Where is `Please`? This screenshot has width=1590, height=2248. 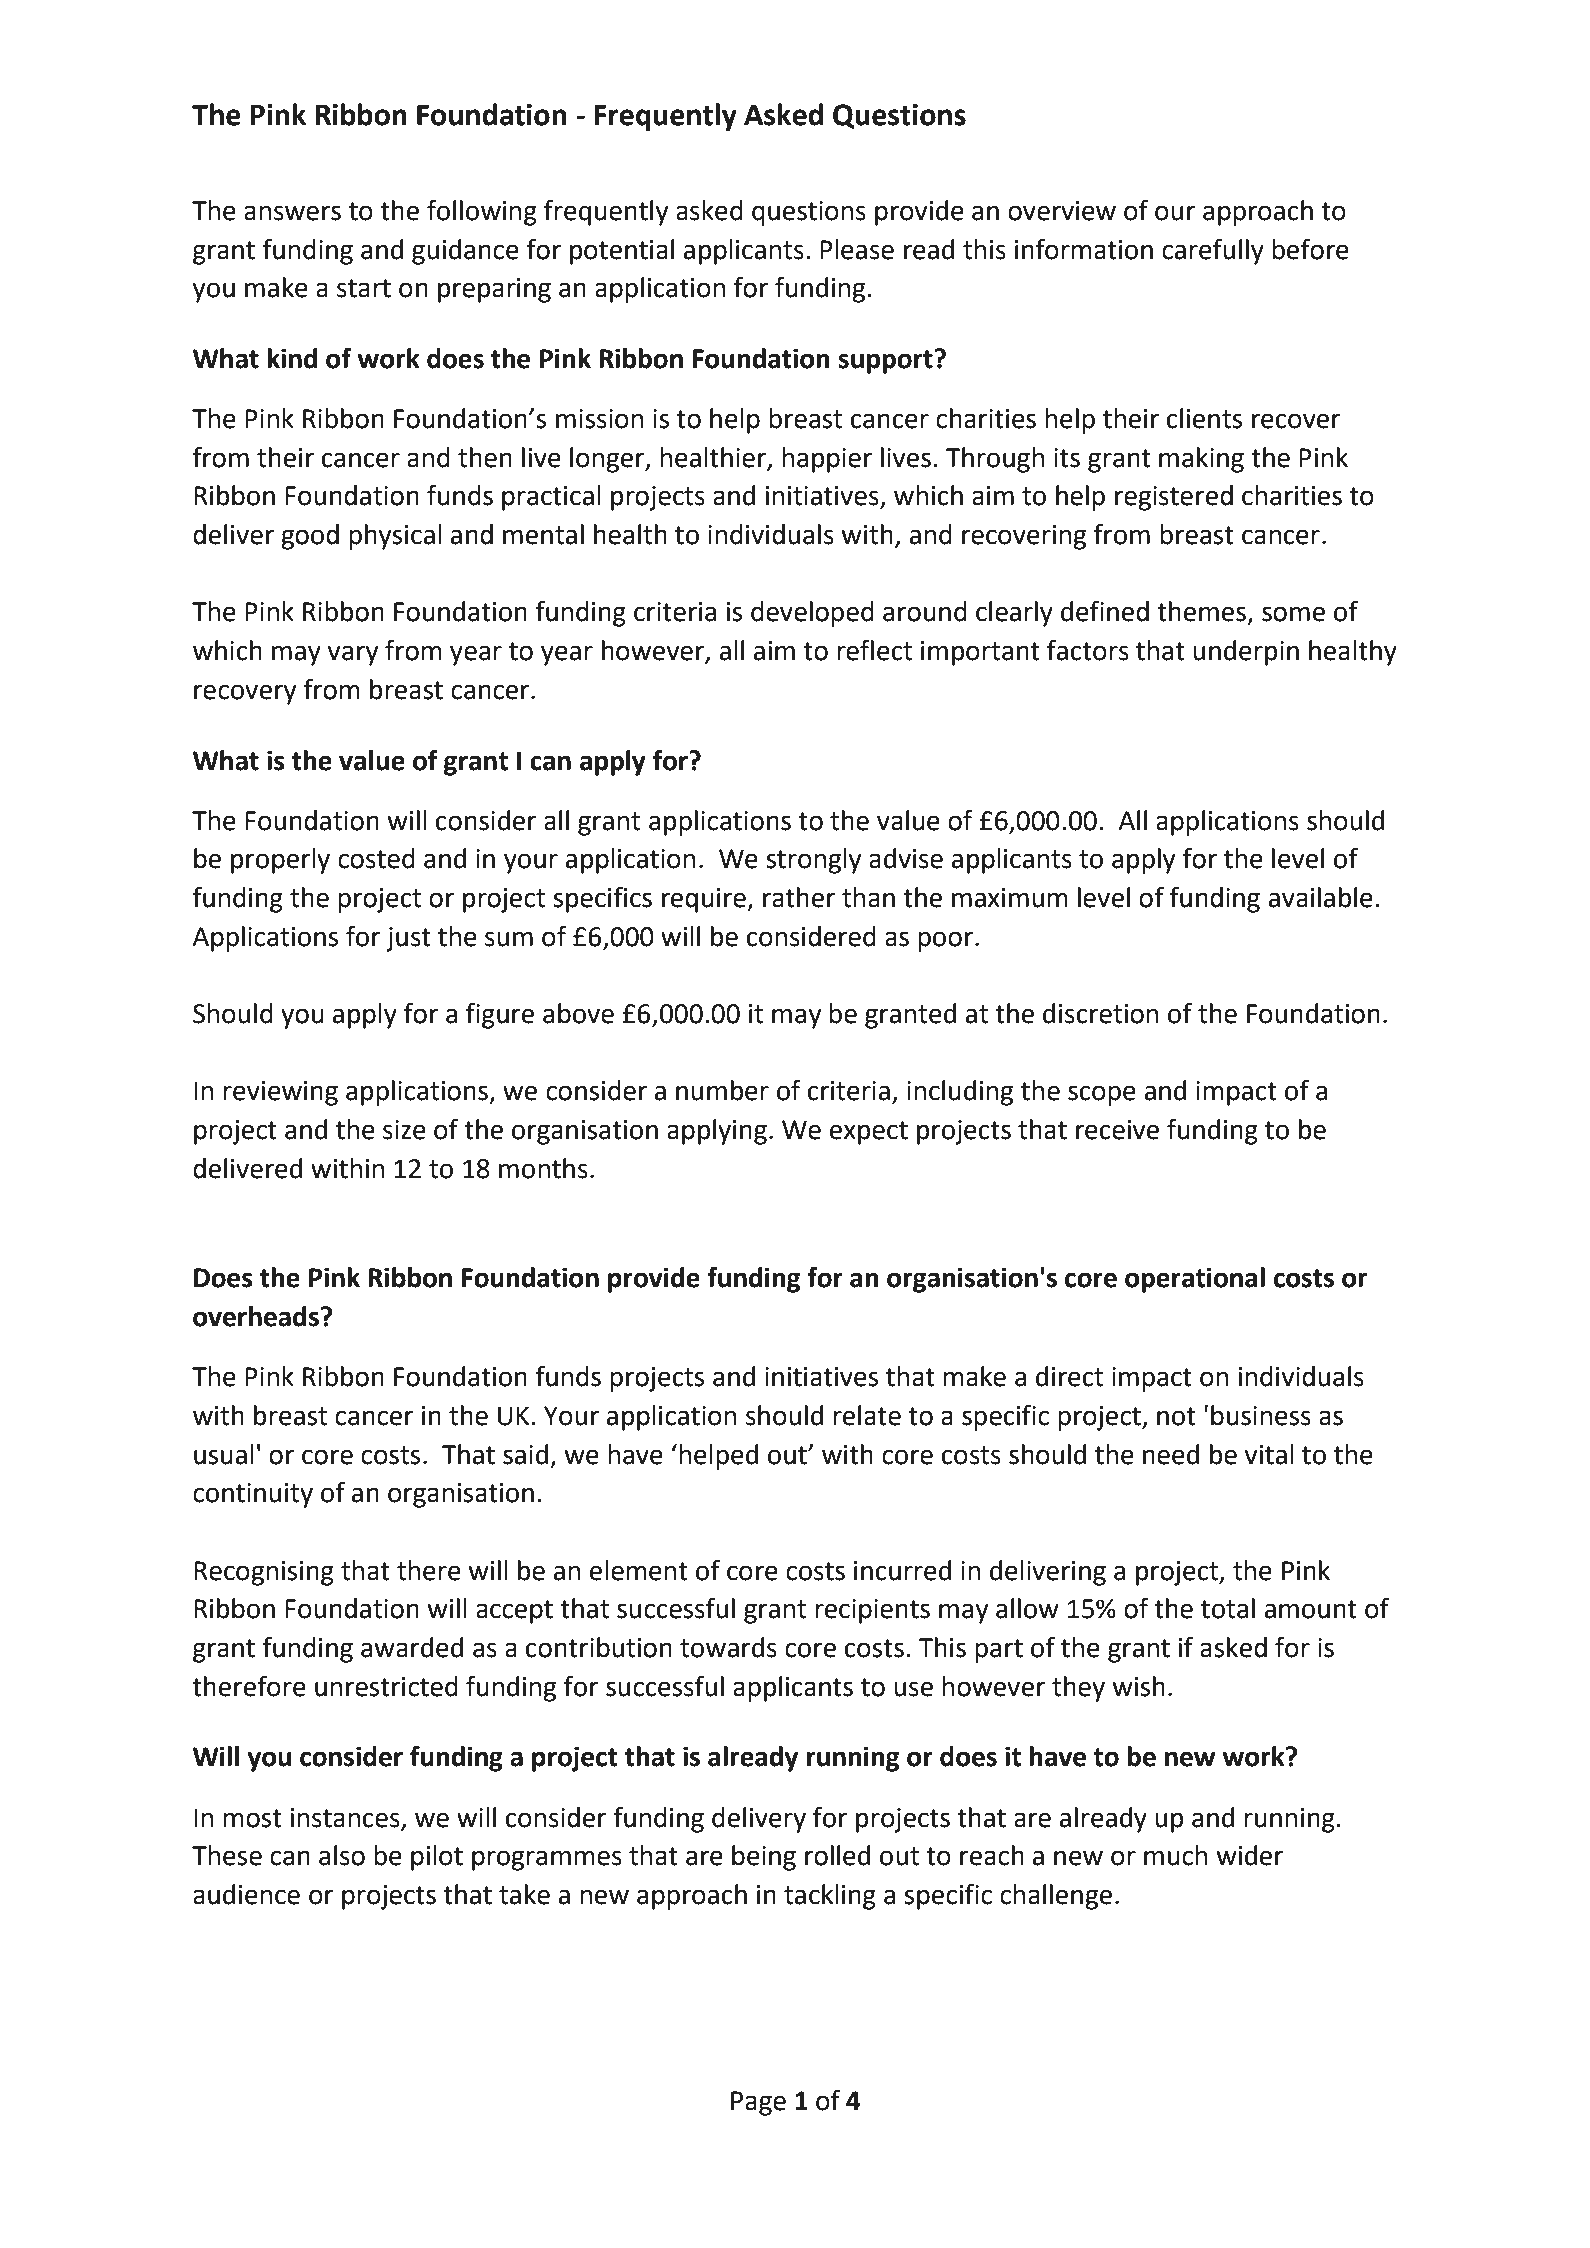 Please is located at coordinates (857, 249).
